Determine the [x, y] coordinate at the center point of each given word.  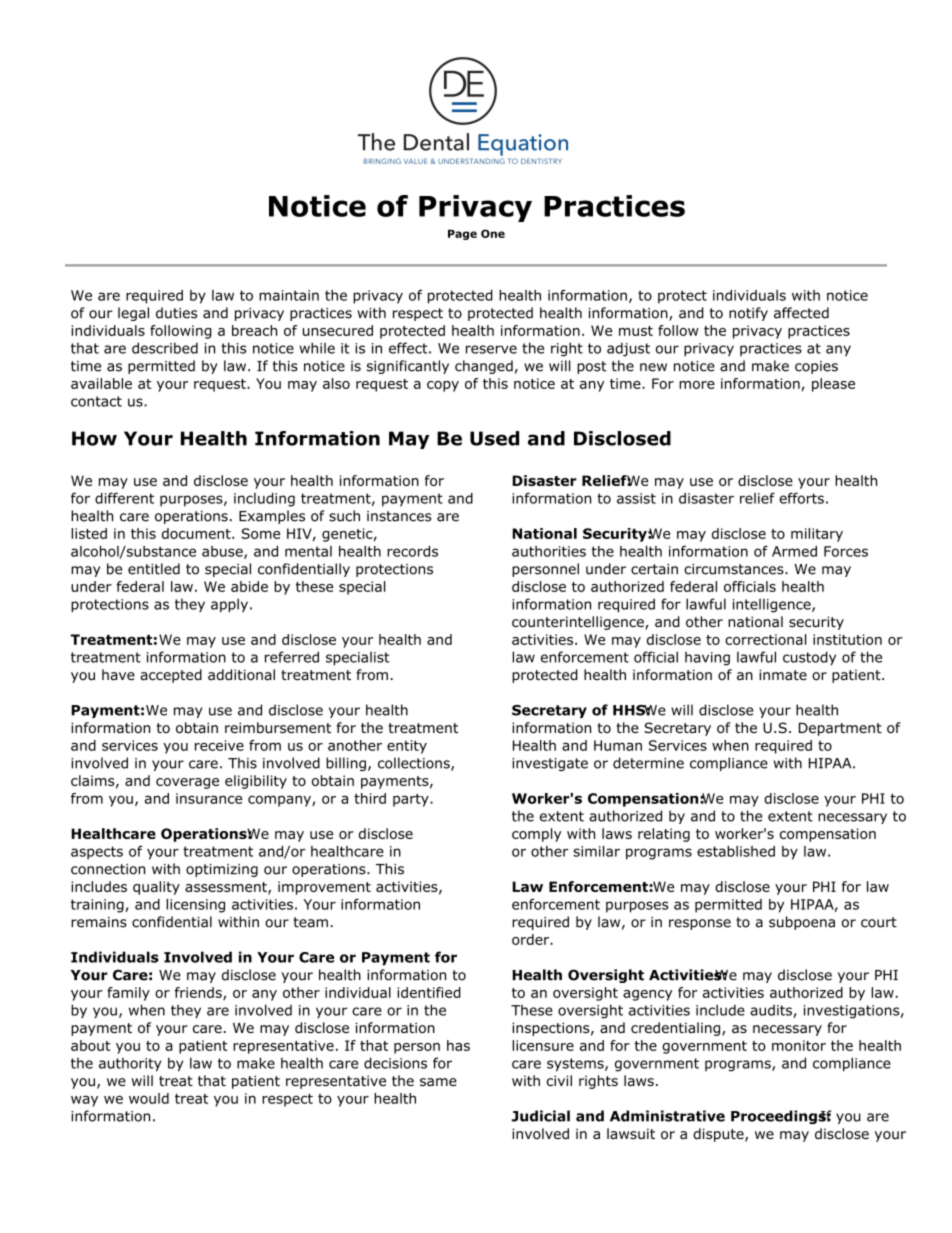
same [438, 1082]
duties [176, 313]
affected [801, 313]
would [149, 1098]
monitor [799, 1045]
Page [462, 235]
